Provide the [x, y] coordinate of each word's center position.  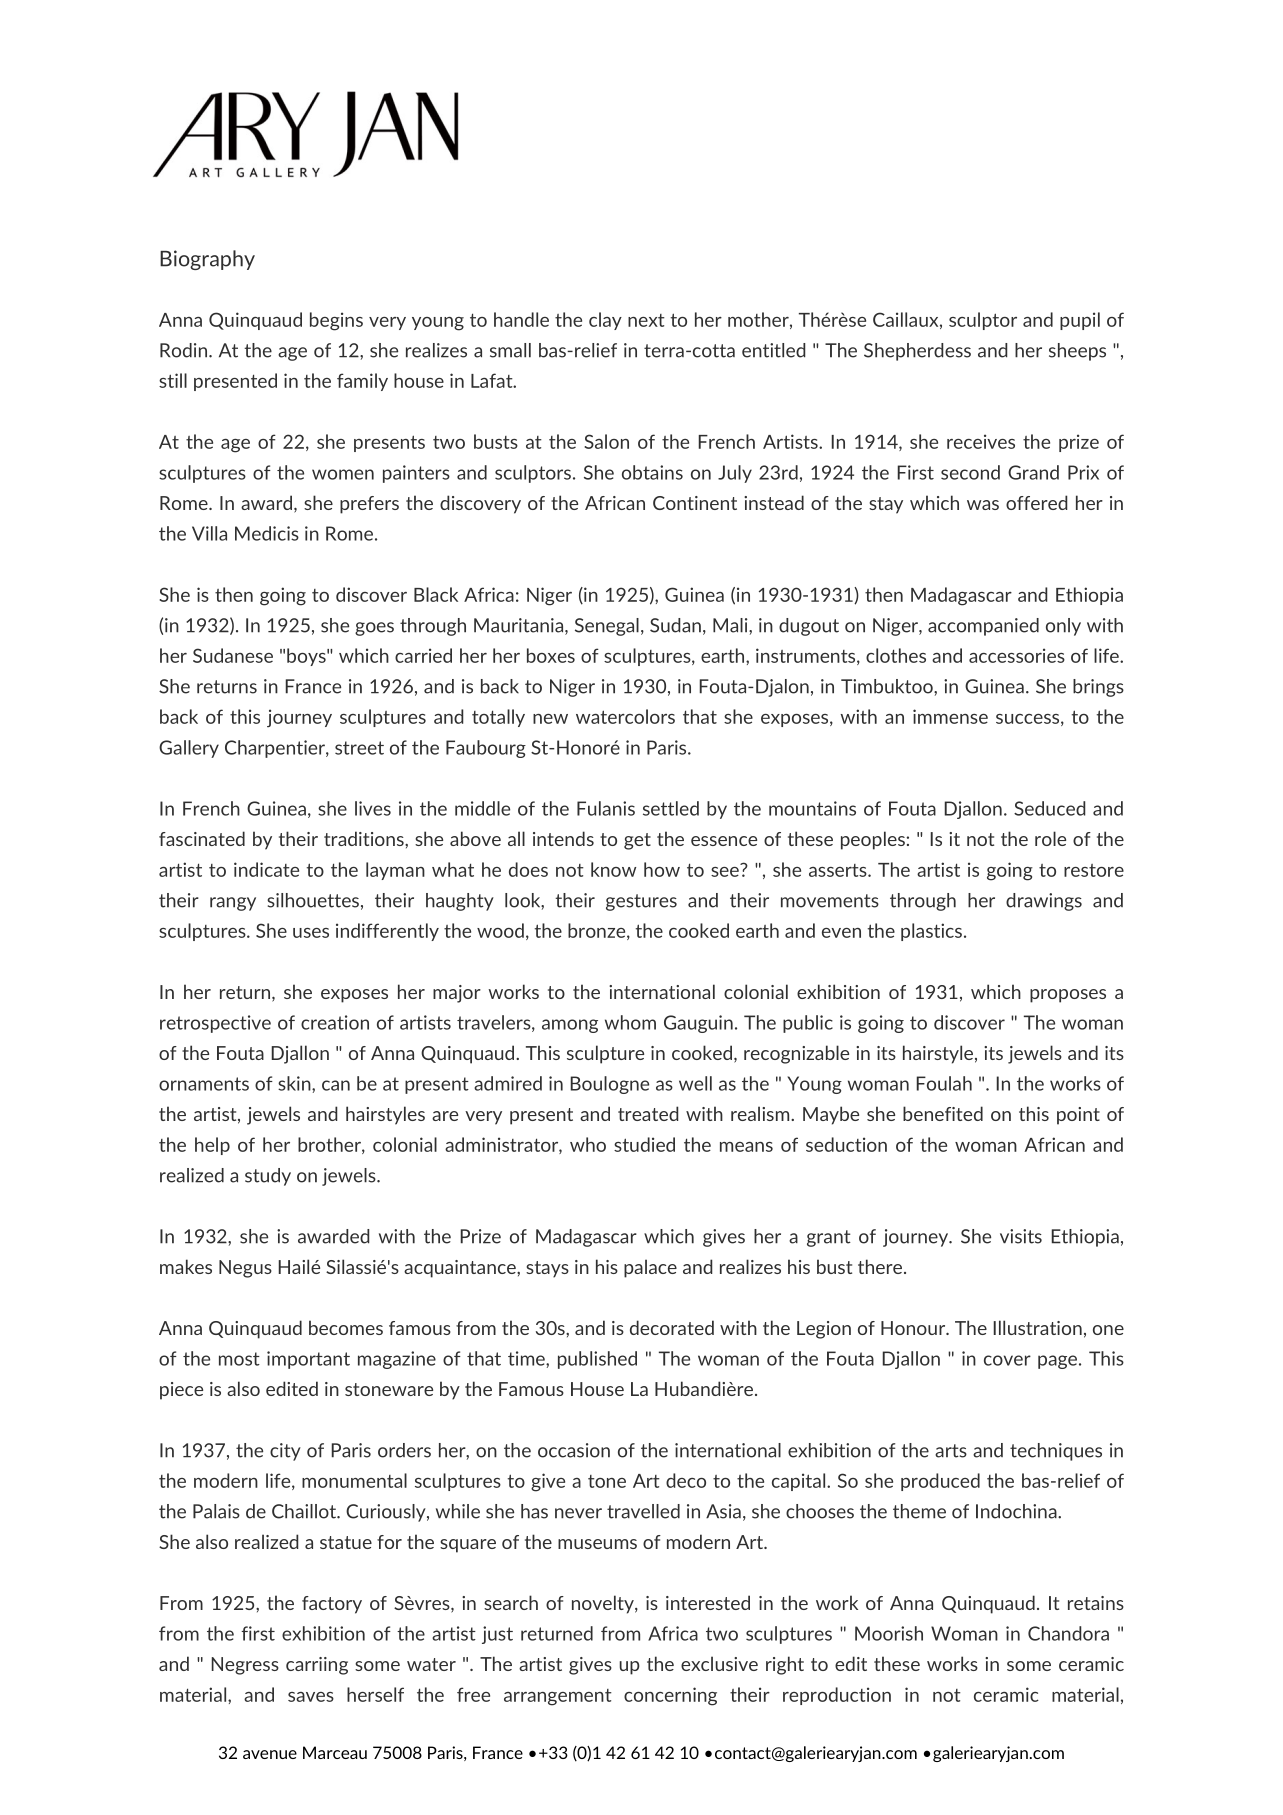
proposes [1068, 996]
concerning [670, 1696]
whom [630, 1022]
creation [335, 1022]
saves [311, 1697]
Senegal [607, 627]
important [308, 1360]
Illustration [1037, 1327]
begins [336, 321]
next [646, 320]
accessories [1017, 655]
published [597, 1360]
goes [374, 629]
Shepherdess [917, 352]
